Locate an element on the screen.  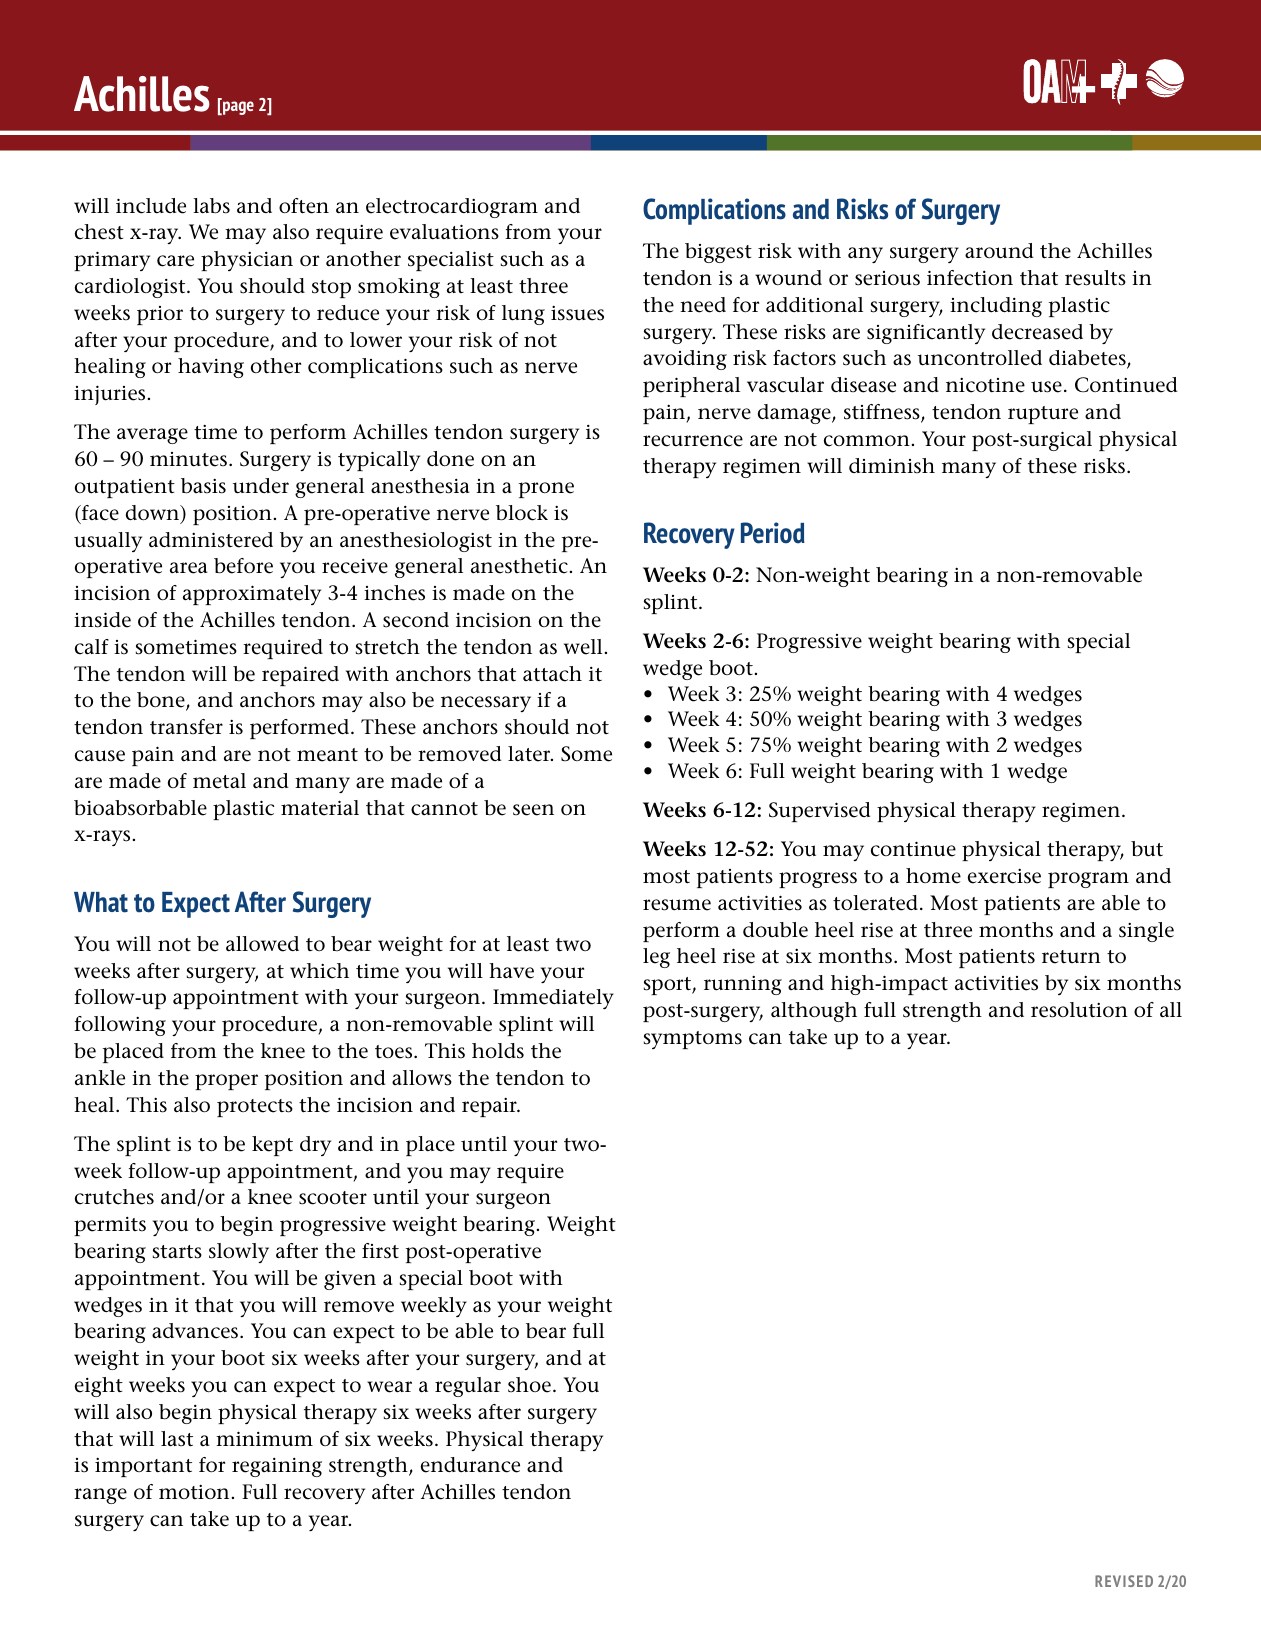
resume is located at coordinates (677, 905).
